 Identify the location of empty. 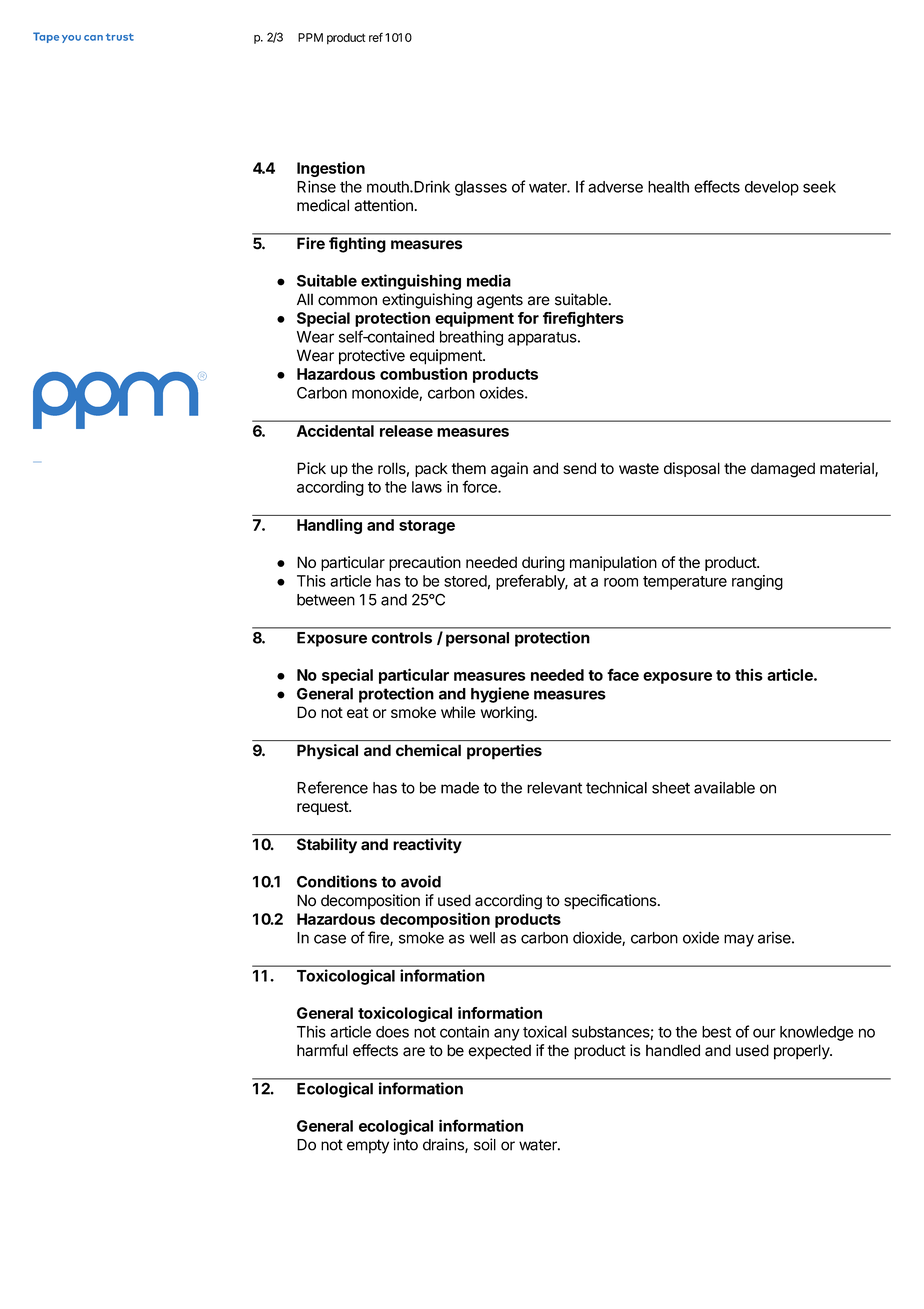
(368, 1146).
